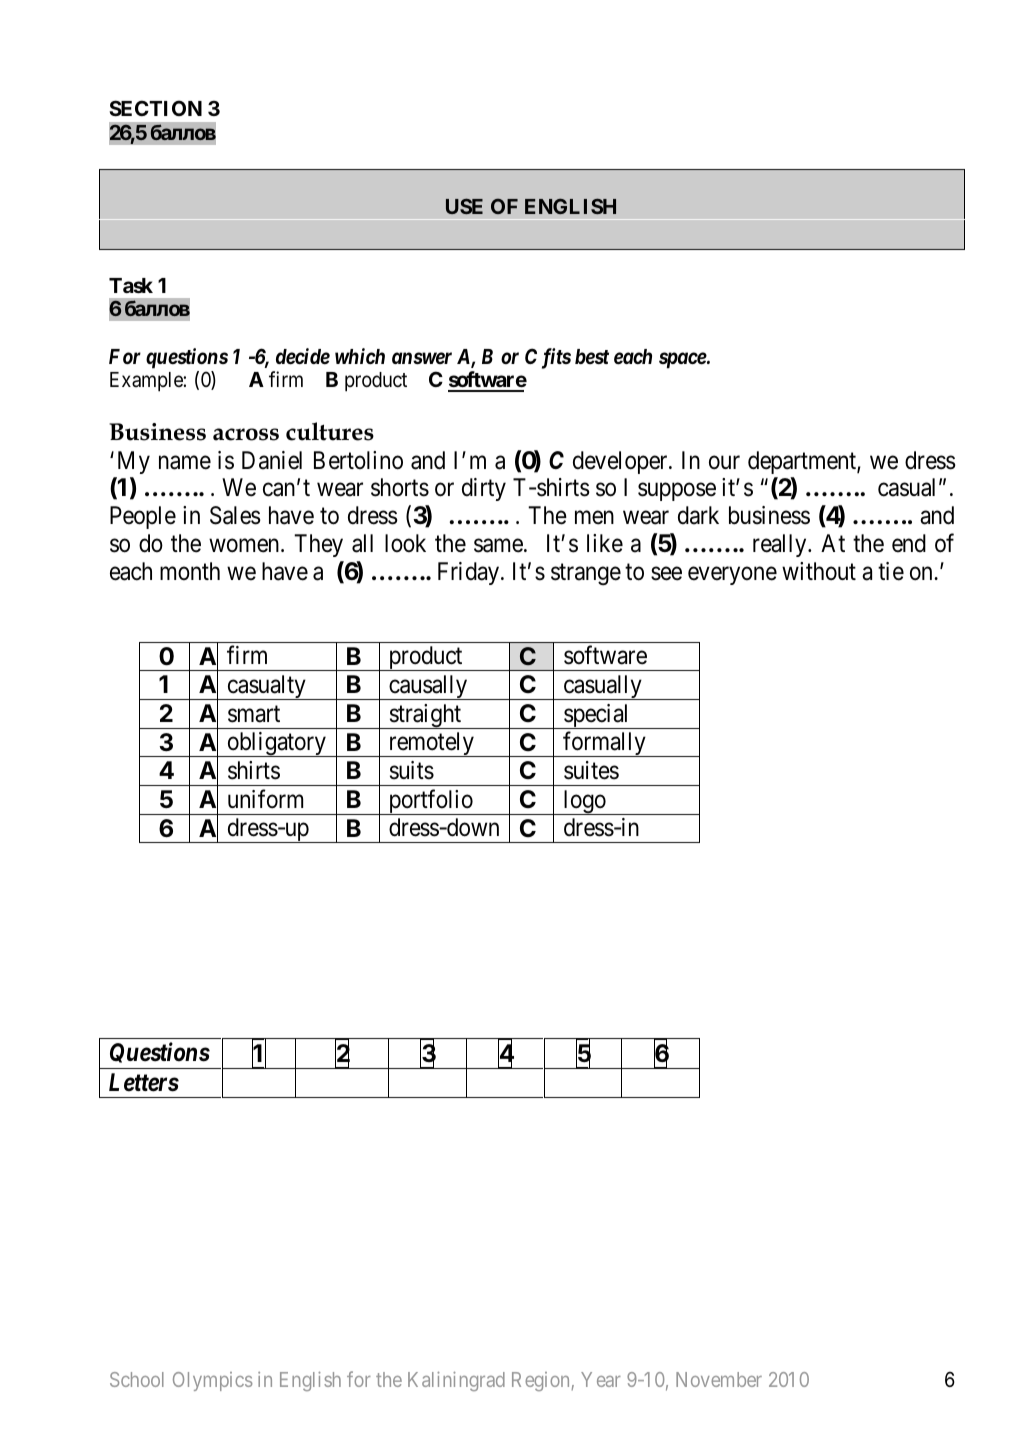 The width and height of the page is (1028, 1454). Describe the element at coordinates (464, 206) in the page. I see `USE` at that location.
